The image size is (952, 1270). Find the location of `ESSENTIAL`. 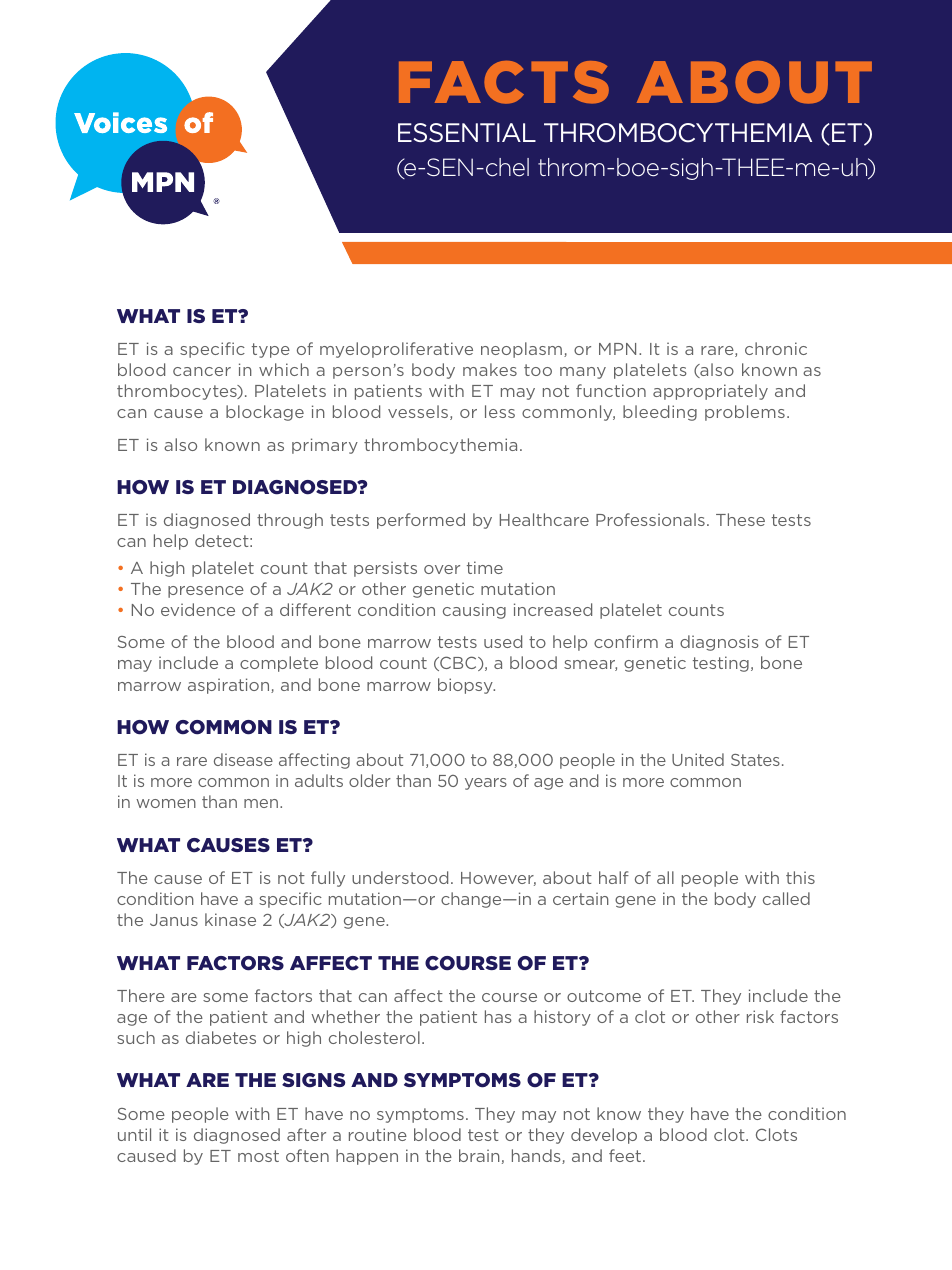

ESSENTIAL is located at coordinates (467, 133).
